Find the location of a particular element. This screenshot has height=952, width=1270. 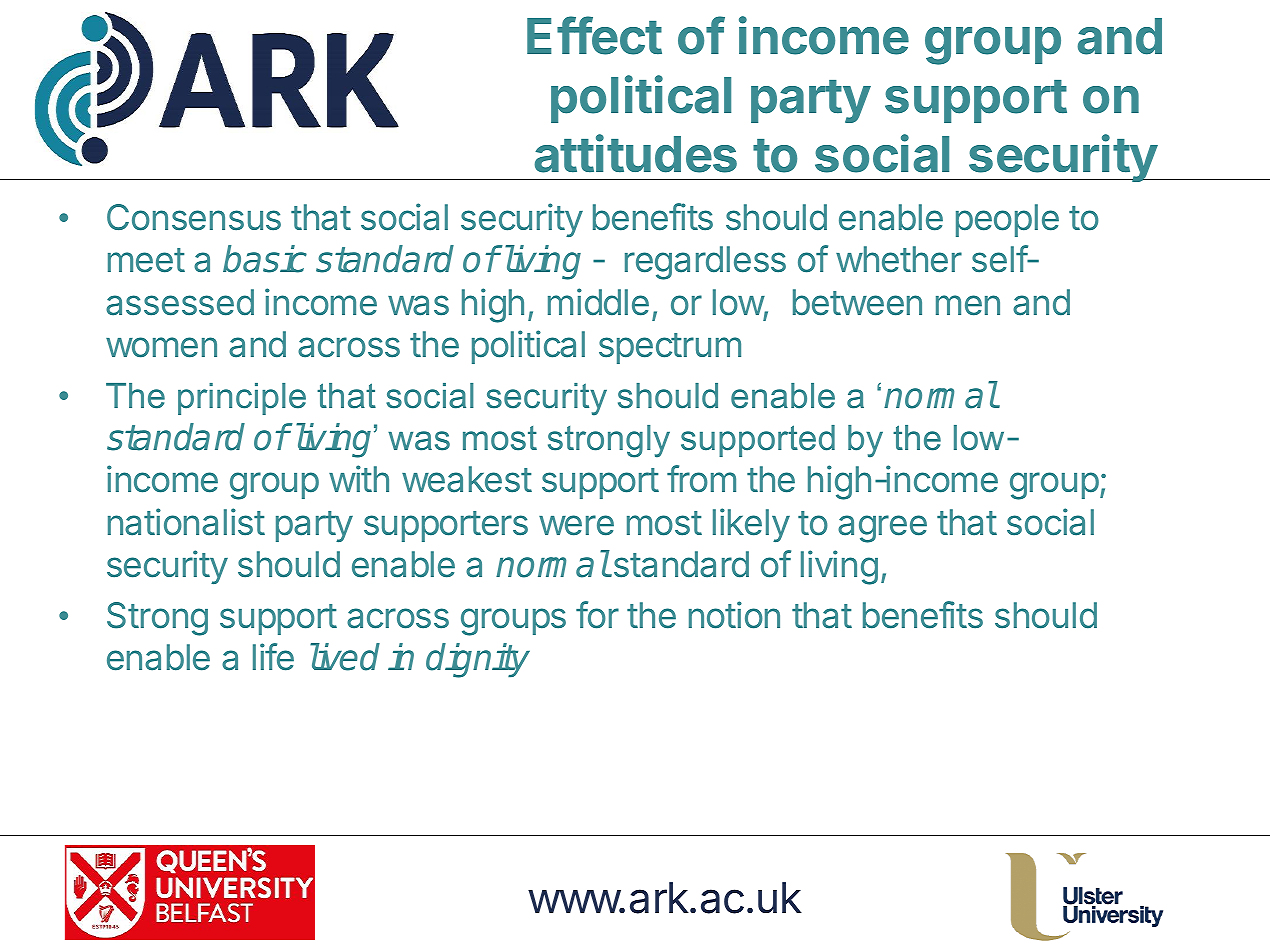

notion is located at coordinates (734, 615).
